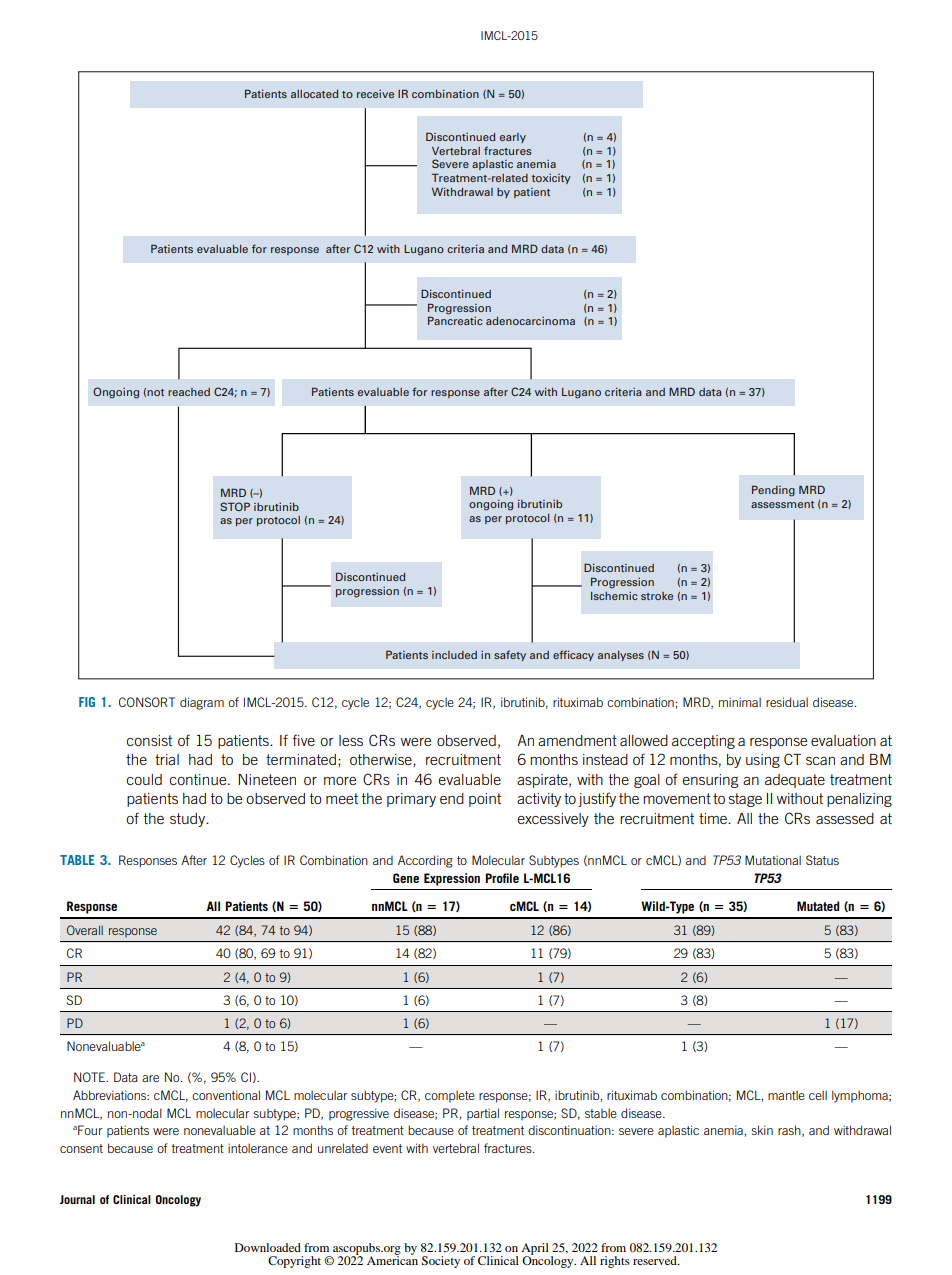 The height and width of the image is (1275, 952). I want to click on reached, so click(189, 392).
